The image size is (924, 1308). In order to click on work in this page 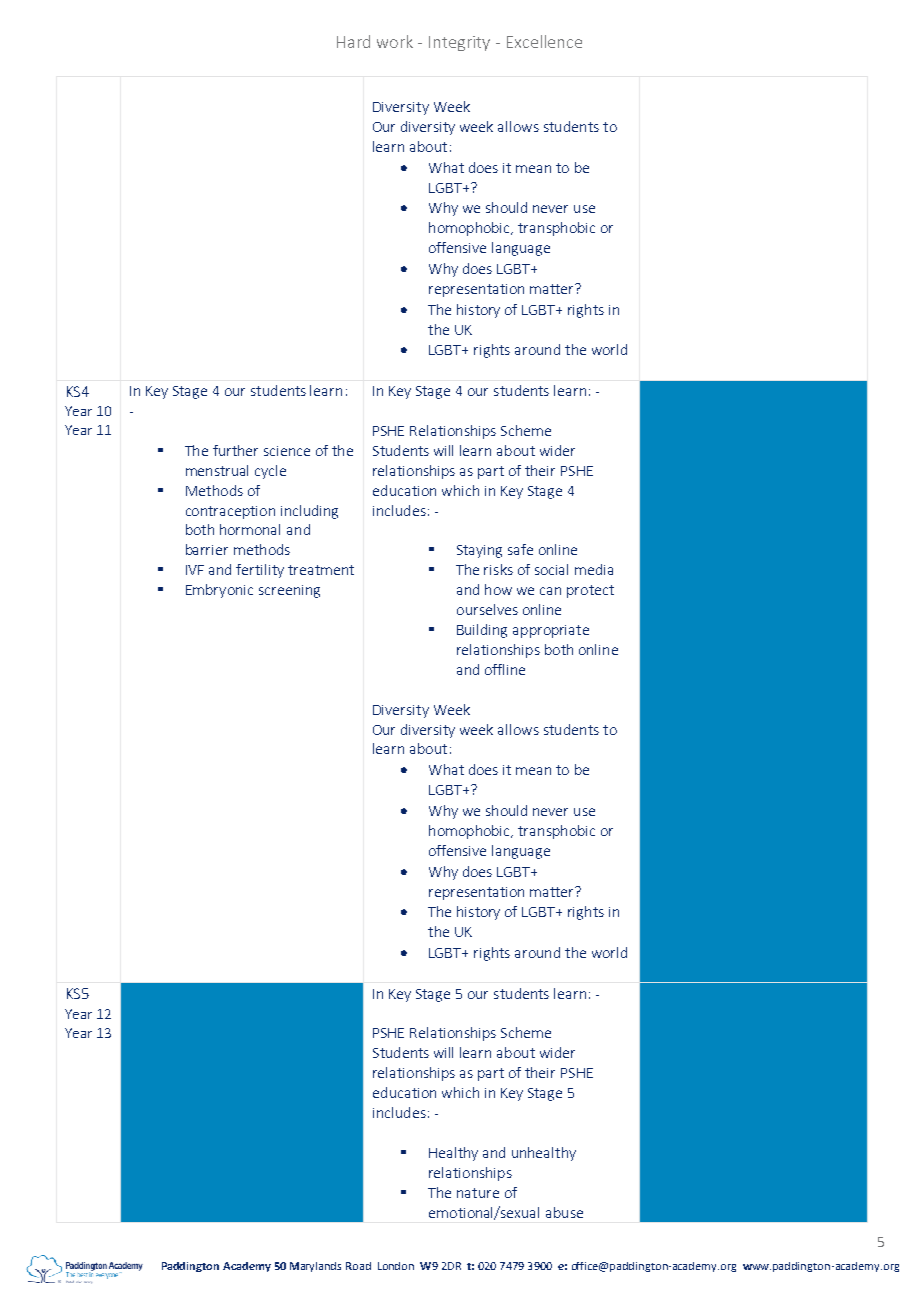, I will do `click(395, 41)`.
